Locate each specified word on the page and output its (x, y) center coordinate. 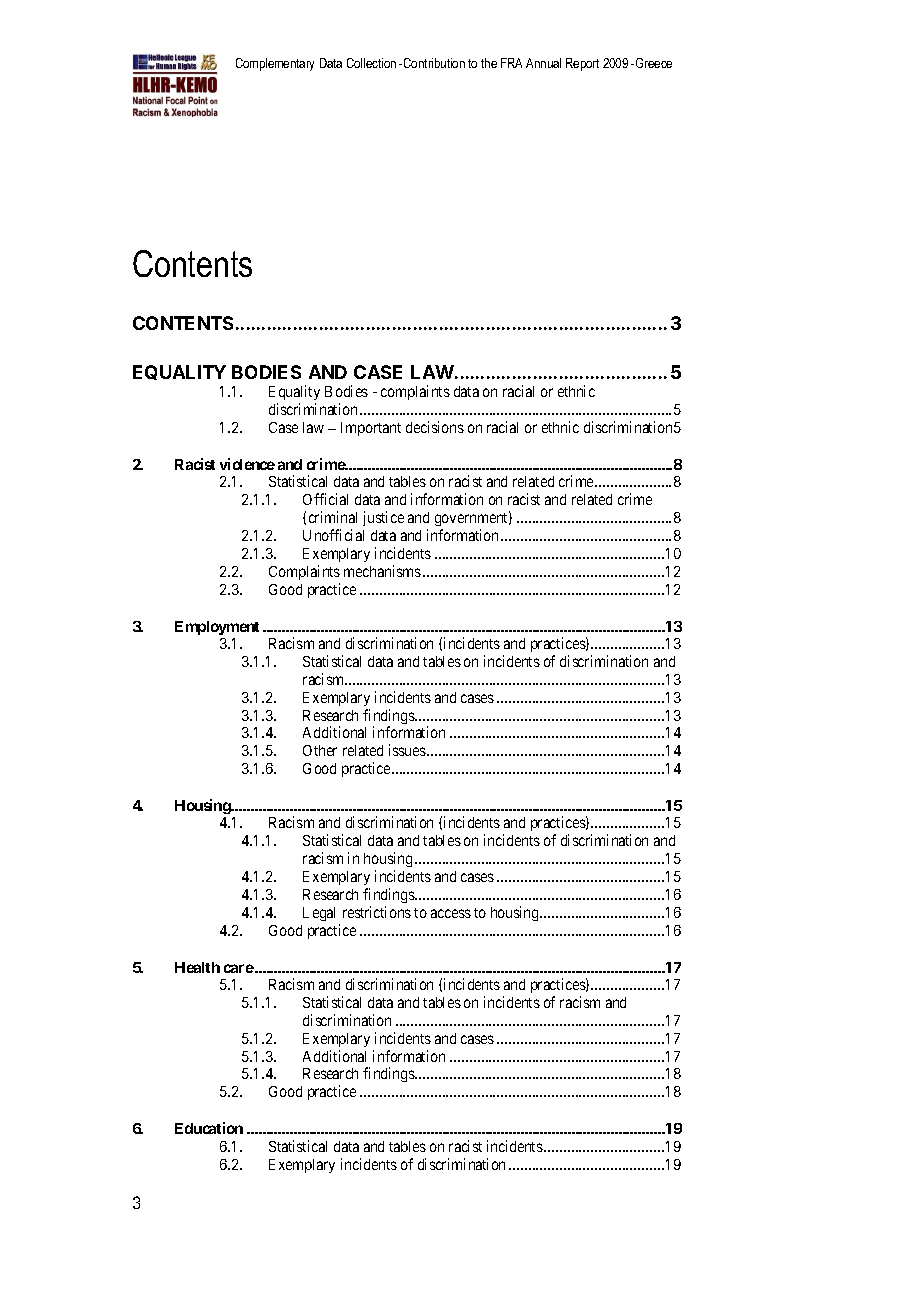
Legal (319, 914)
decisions (435, 427)
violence (247, 464)
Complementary (275, 64)
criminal (333, 517)
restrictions (377, 912)
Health (197, 967)
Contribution (434, 63)
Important (371, 429)
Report (582, 64)
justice (383, 518)
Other (320, 750)
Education (209, 1128)
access (451, 913)
